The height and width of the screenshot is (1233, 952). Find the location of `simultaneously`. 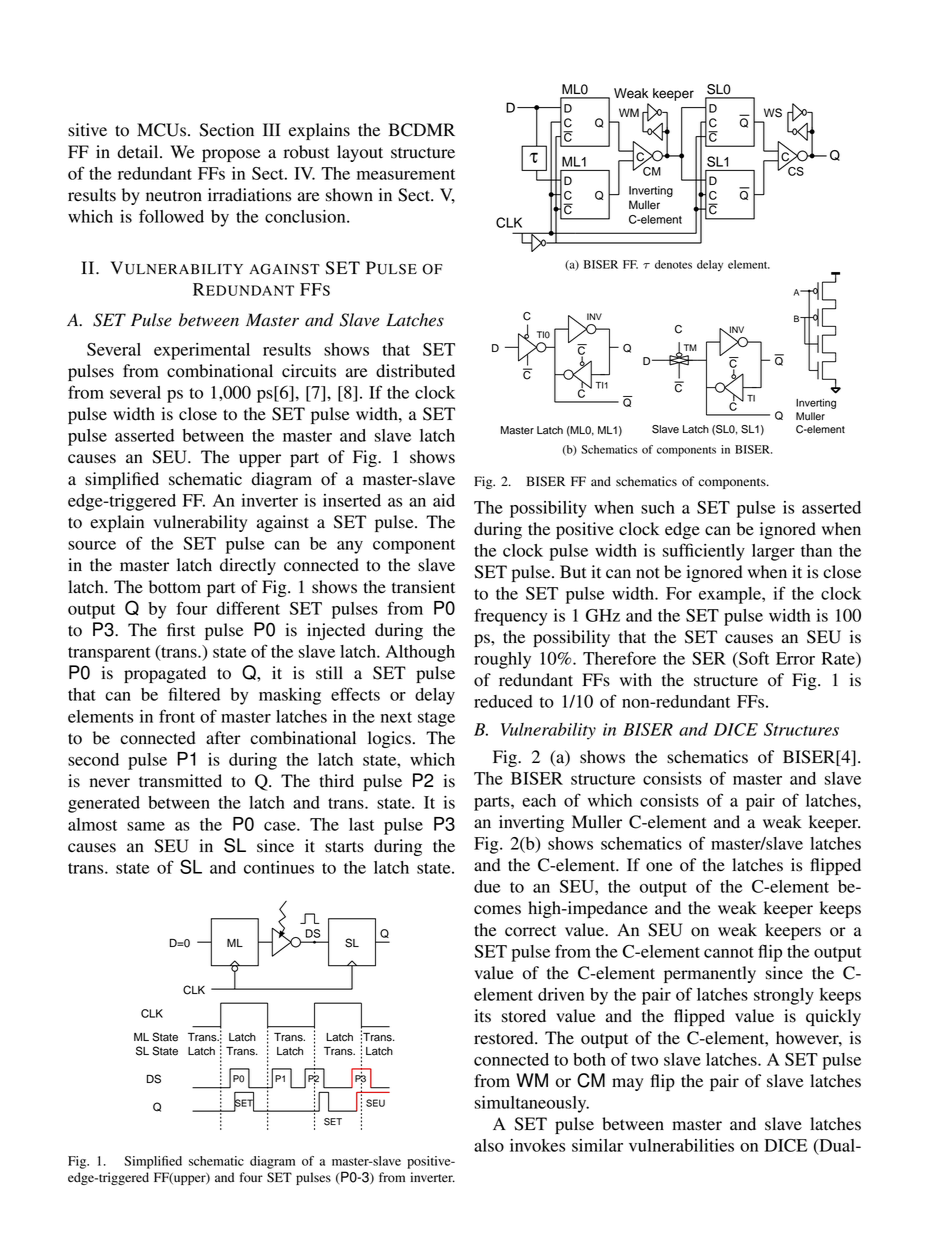

simultaneously is located at coordinates (532, 1104).
